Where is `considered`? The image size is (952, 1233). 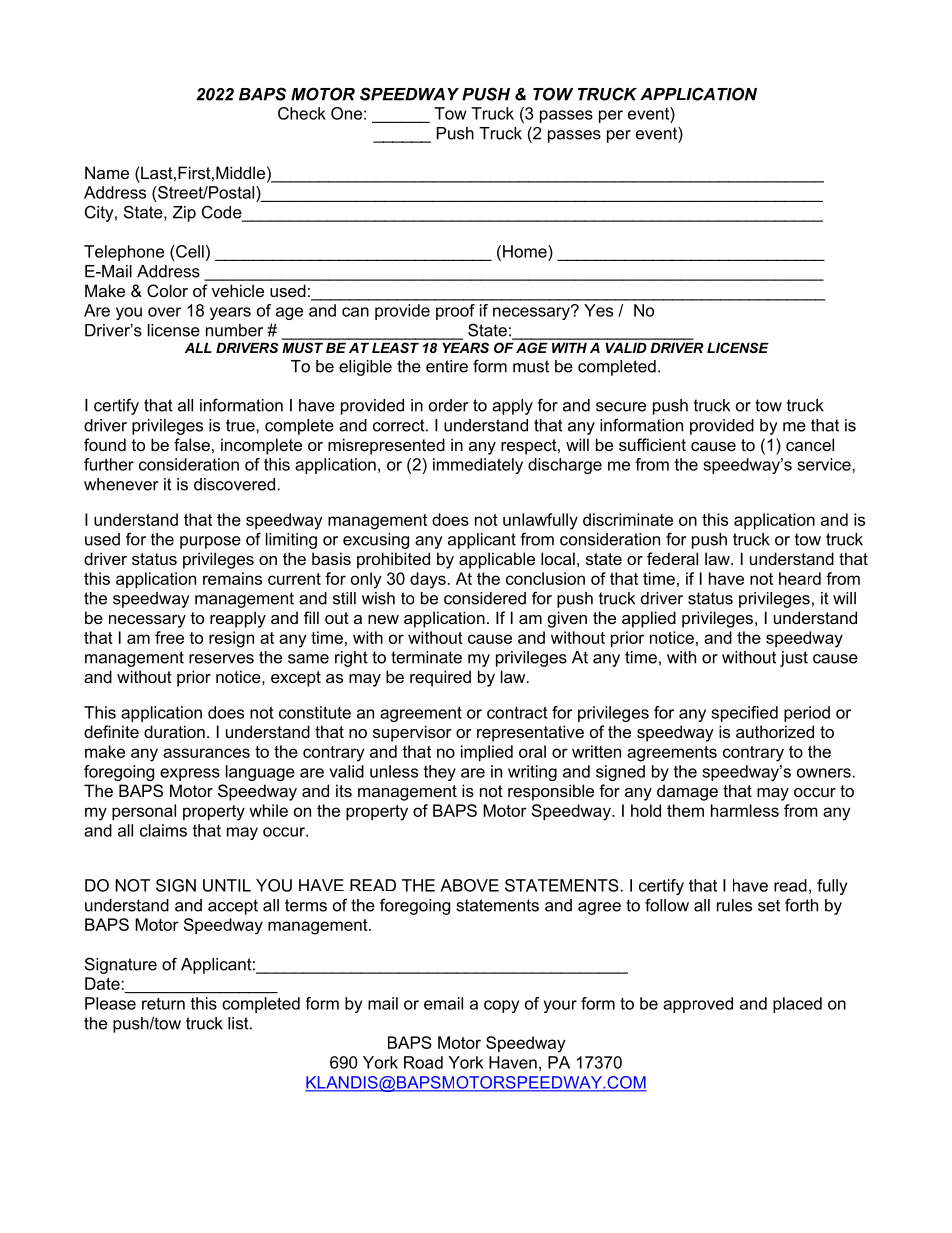 considered is located at coordinates (485, 598).
